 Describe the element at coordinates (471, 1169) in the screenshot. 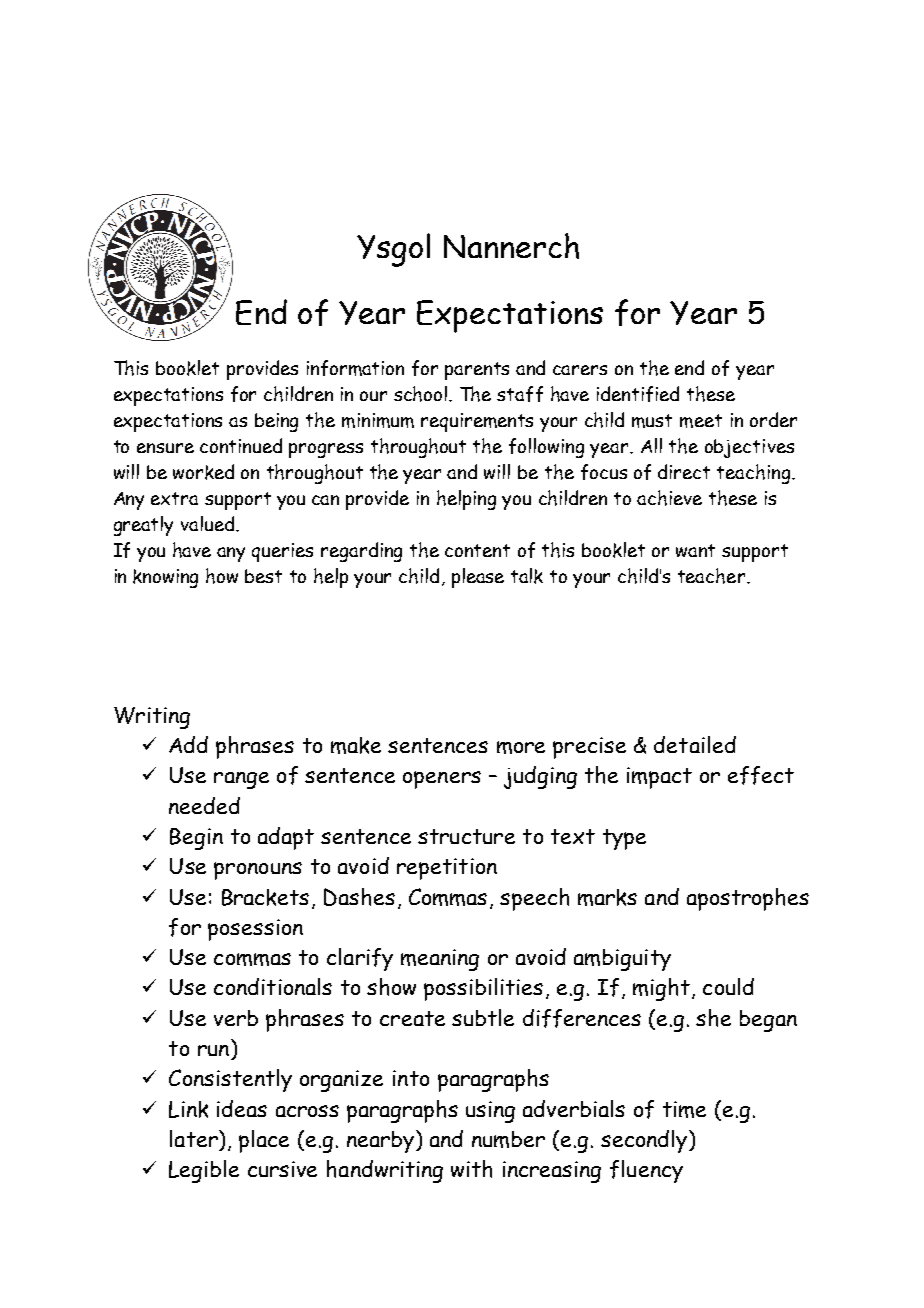

I see `with` at that location.
